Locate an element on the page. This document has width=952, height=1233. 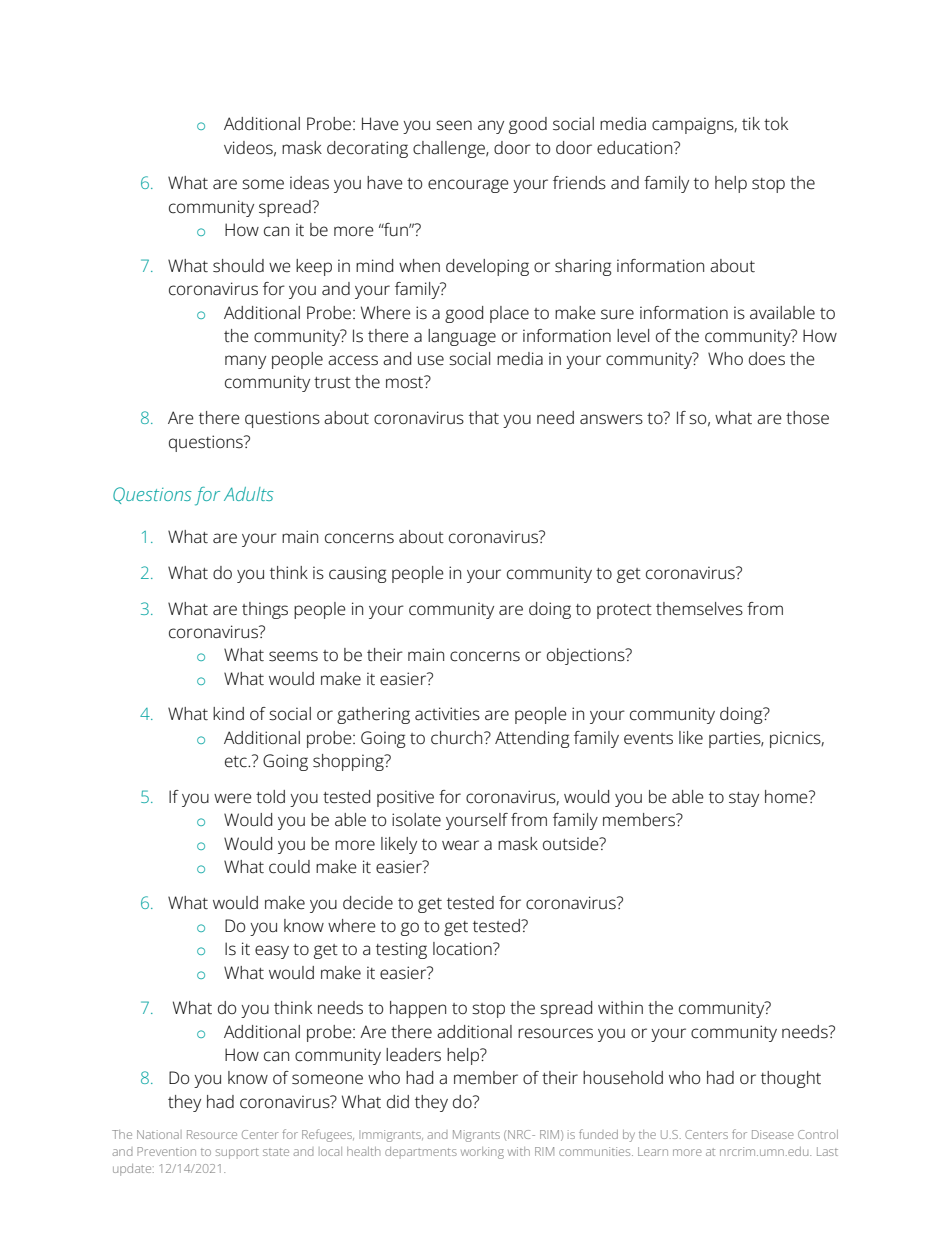
themselves is located at coordinates (699, 609).
